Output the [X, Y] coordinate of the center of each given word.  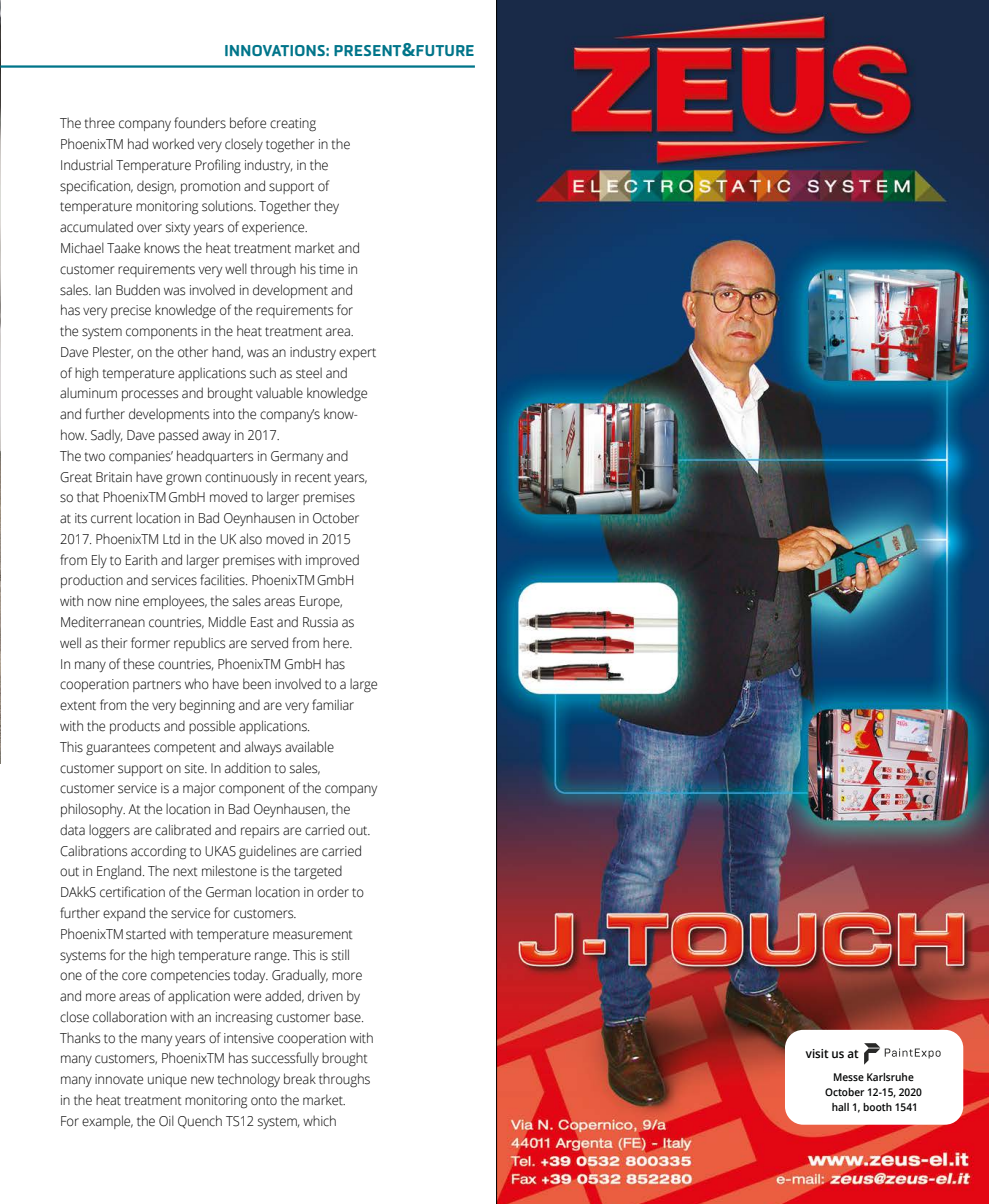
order [333, 892]
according [158, 852]
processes [150, 395]
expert [357, 354]
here [337, 643]
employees [175, 602]
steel [309, 373]
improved [332, 561]
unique [167, 1080]
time [331, 269]
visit [817, 1054]
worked [173, 144]
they [326, 207]
